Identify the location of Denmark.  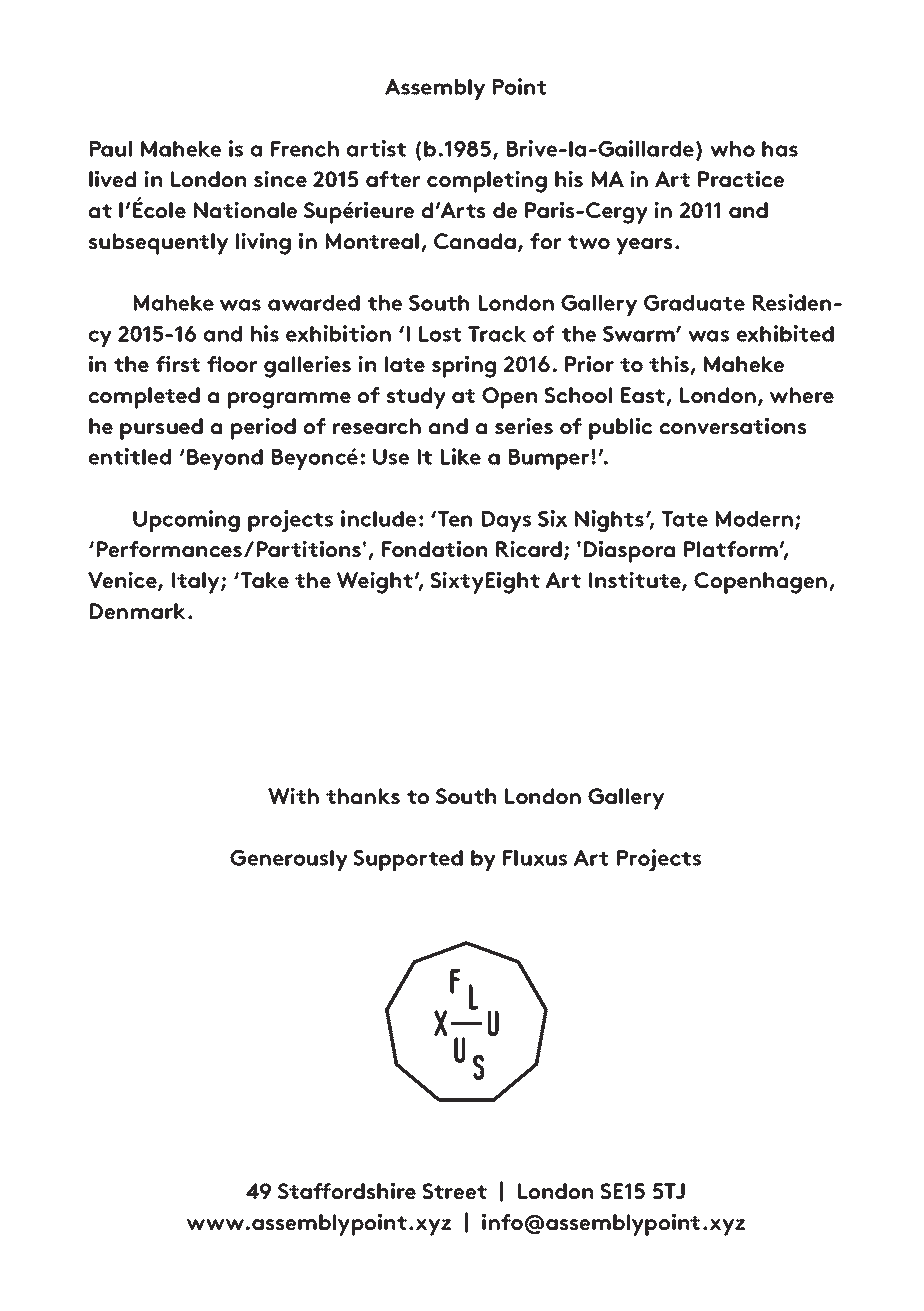
(138, 611).
